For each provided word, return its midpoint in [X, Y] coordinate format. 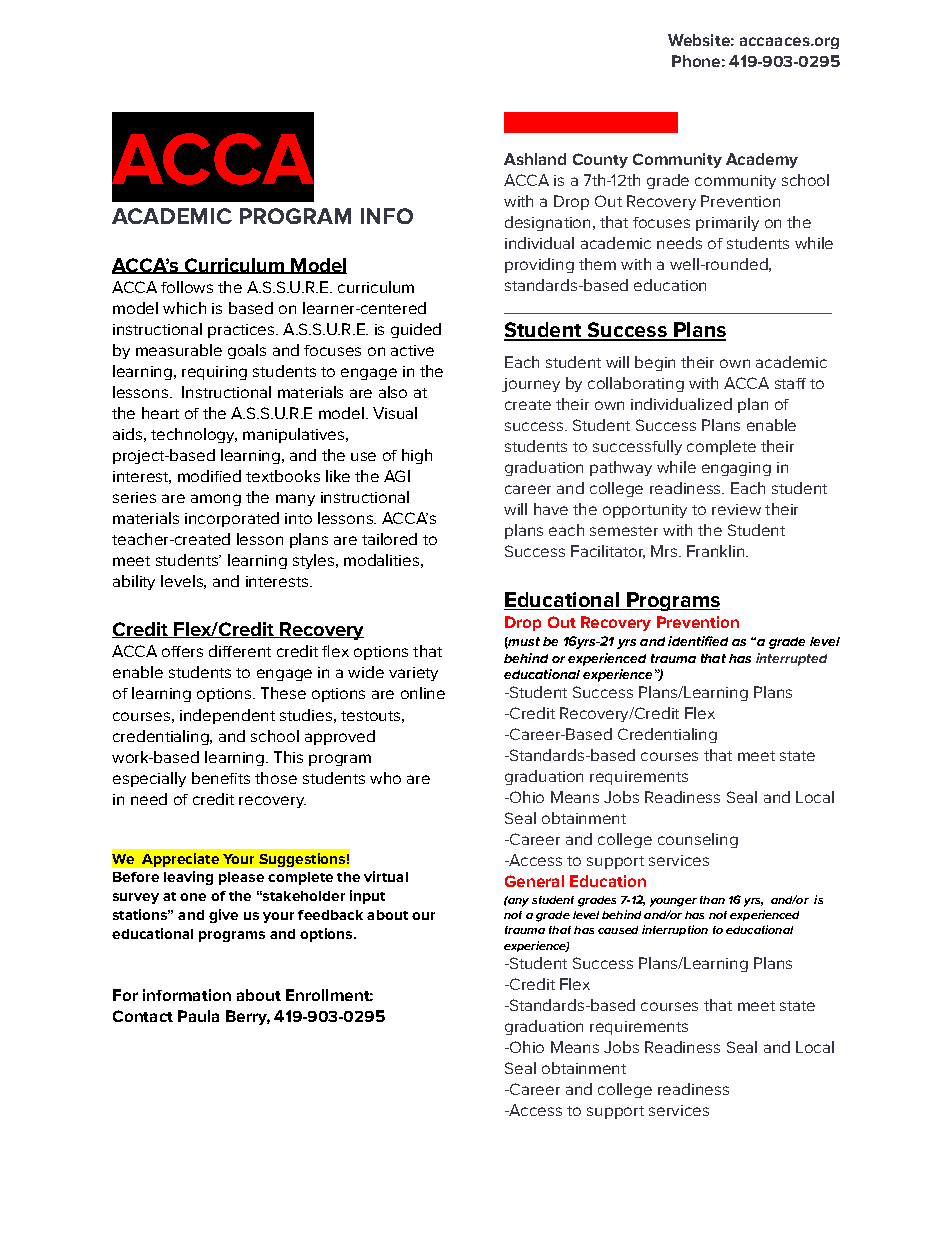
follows [187, 287]
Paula [198, 1016]
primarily [727, 223]
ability [134, 582]
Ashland [535, 159]
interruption [675, 930]
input [367, 897]
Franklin [715, 551]
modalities [381, 560]
